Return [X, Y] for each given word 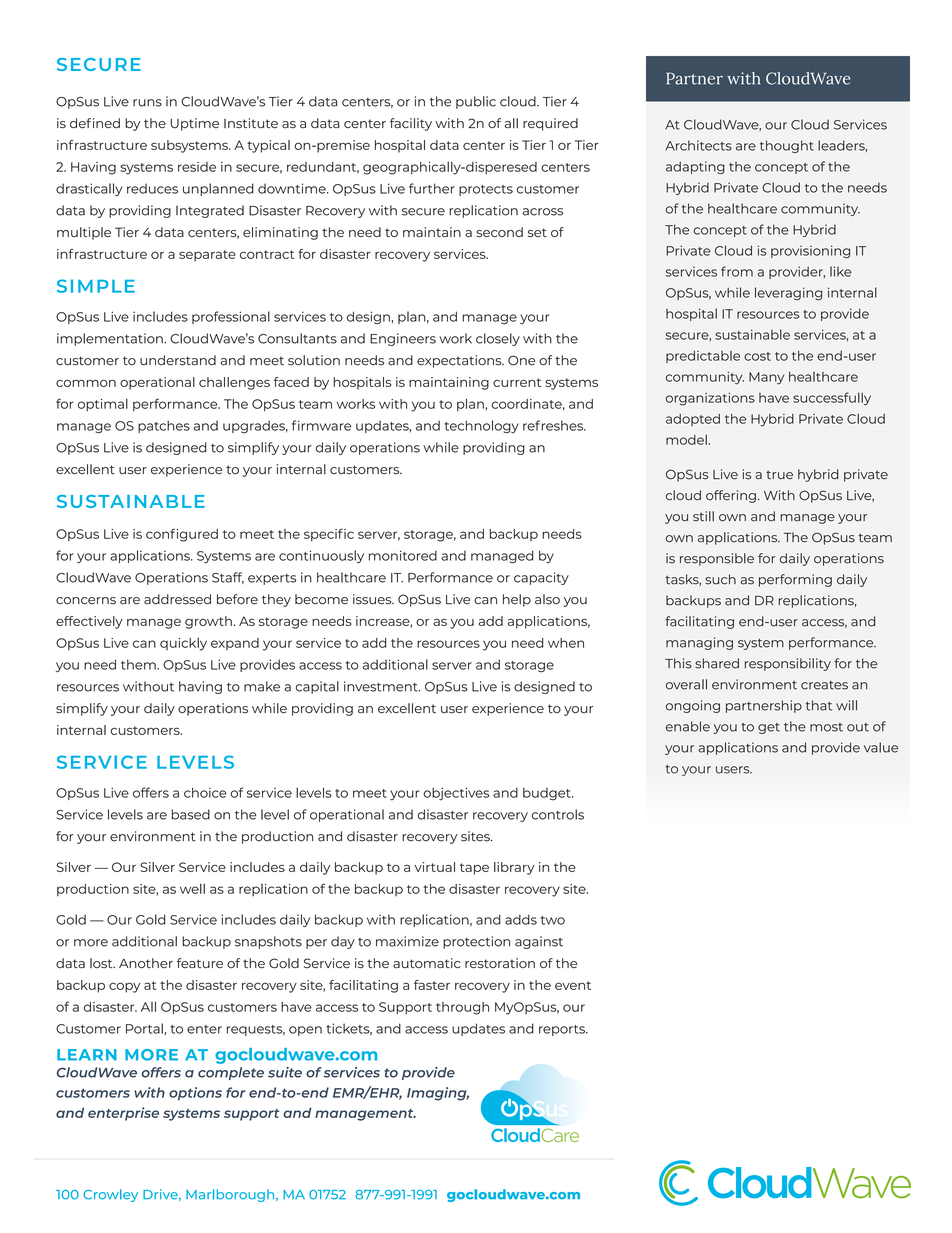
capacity [541, 578]
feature [200, 963]
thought [787, 146]
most [826, 727]
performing [795, 580]
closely [498, 339]
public [476, 102]
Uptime [195, 124]
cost [757, 356]
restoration [500, 963]
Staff [228, 578]
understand [178, 360]
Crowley [110, 1195]
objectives [456, 794]
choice [205, 792]
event [573, 985]
